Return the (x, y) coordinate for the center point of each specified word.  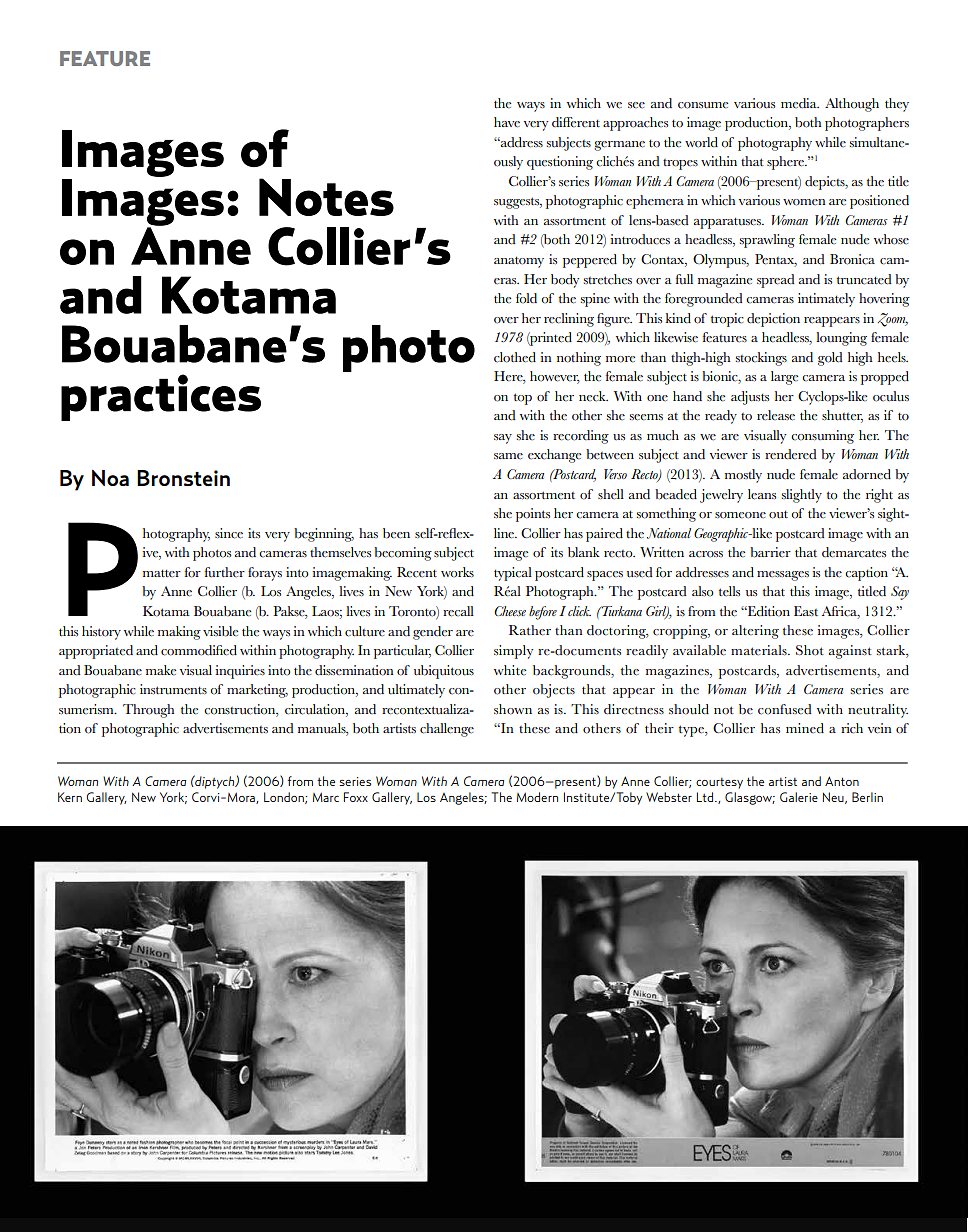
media (800, 103)
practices (161, 397)
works (457, 572)
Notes (326, 197)
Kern (70, 797)
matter (162, 574)
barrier (770, 552)
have (507, 122)
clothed (515, 357)
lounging (841, 339)
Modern (537, 797)
